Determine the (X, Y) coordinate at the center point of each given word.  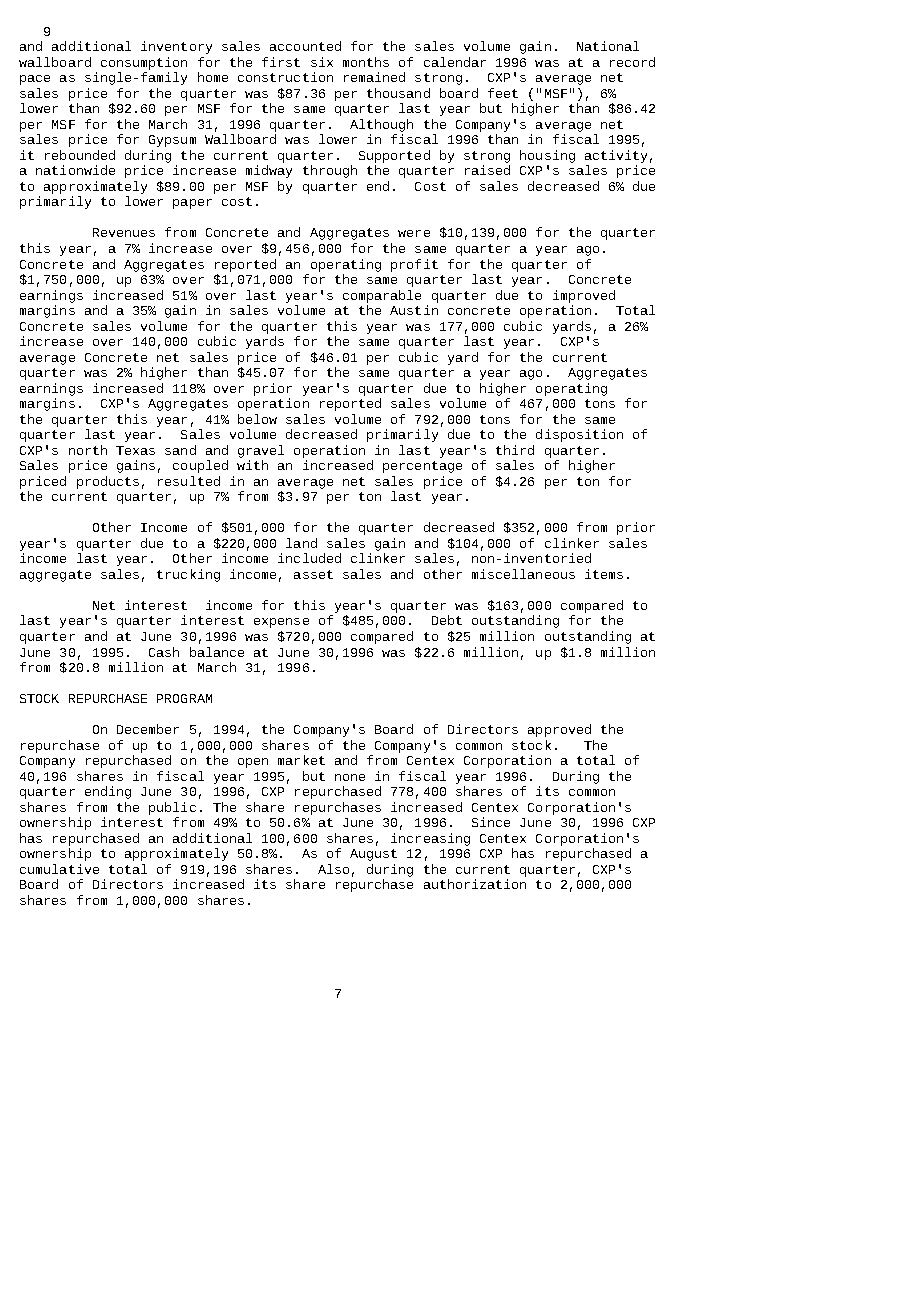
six (322, 62)
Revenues (124, 232)
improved (584, 296)
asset (313, 574)
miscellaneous (523, 574)
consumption (144, 63)
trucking (188, 575)
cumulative (59, 869)
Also (333, 869)
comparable (382, 296)
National (608, 46)
